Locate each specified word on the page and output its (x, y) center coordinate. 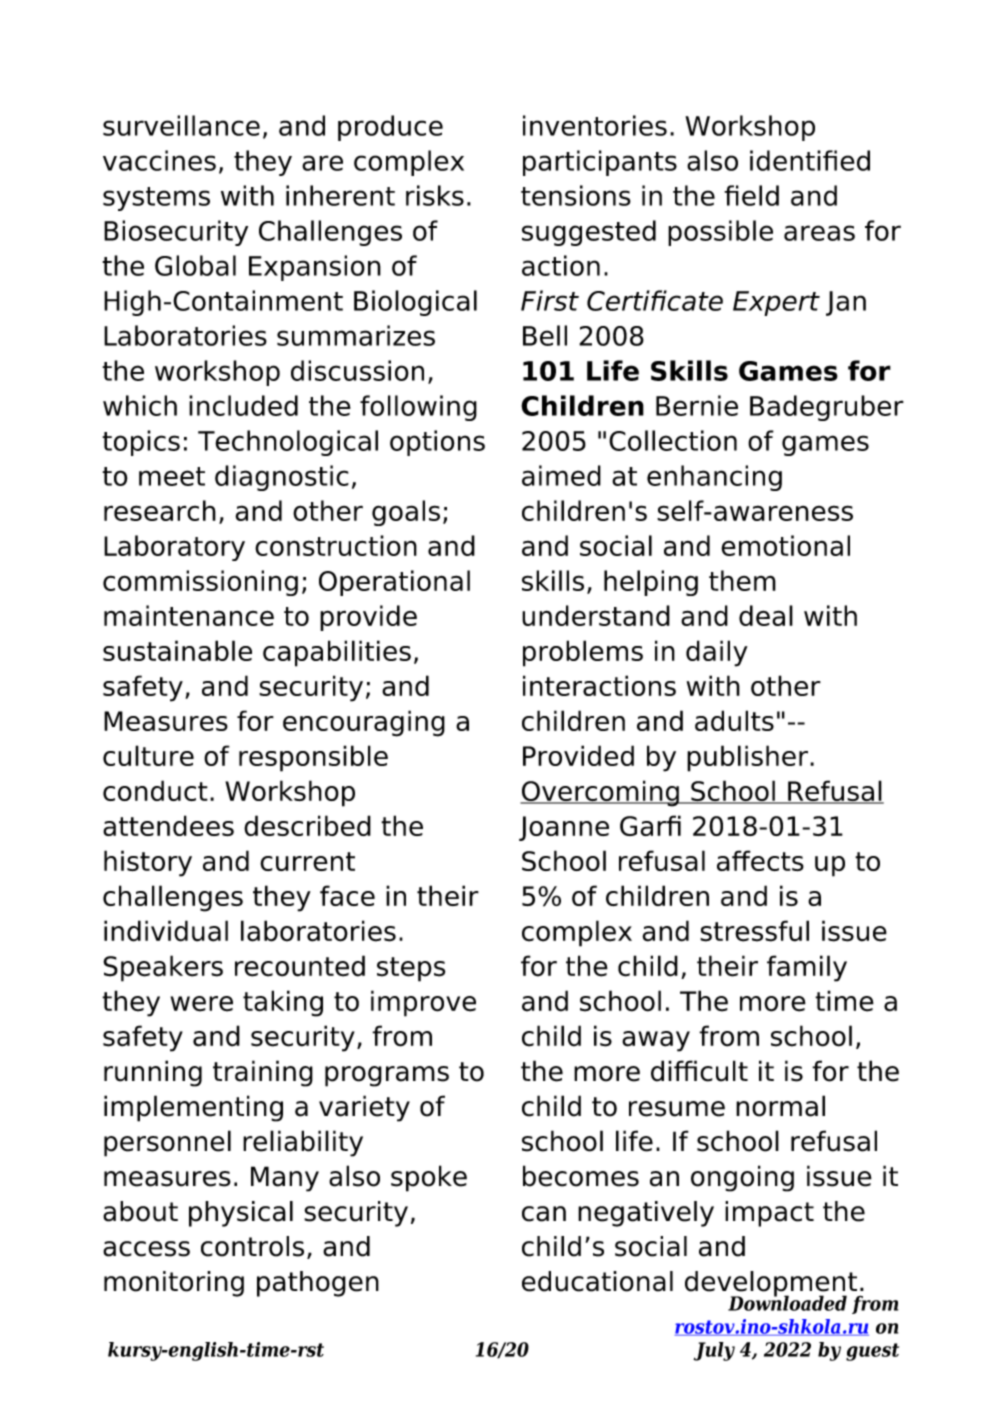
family (807, 968)
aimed (561, 475)
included (243, 405)
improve (423, 1003)
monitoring (174, 1284)
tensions (576, 195)
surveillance (181, 125)
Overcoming (600, 793)
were (202, 1004)
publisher (747, 758)
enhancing (714, 478)
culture (148, 755)
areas (819, 233)
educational (597, 1281)
